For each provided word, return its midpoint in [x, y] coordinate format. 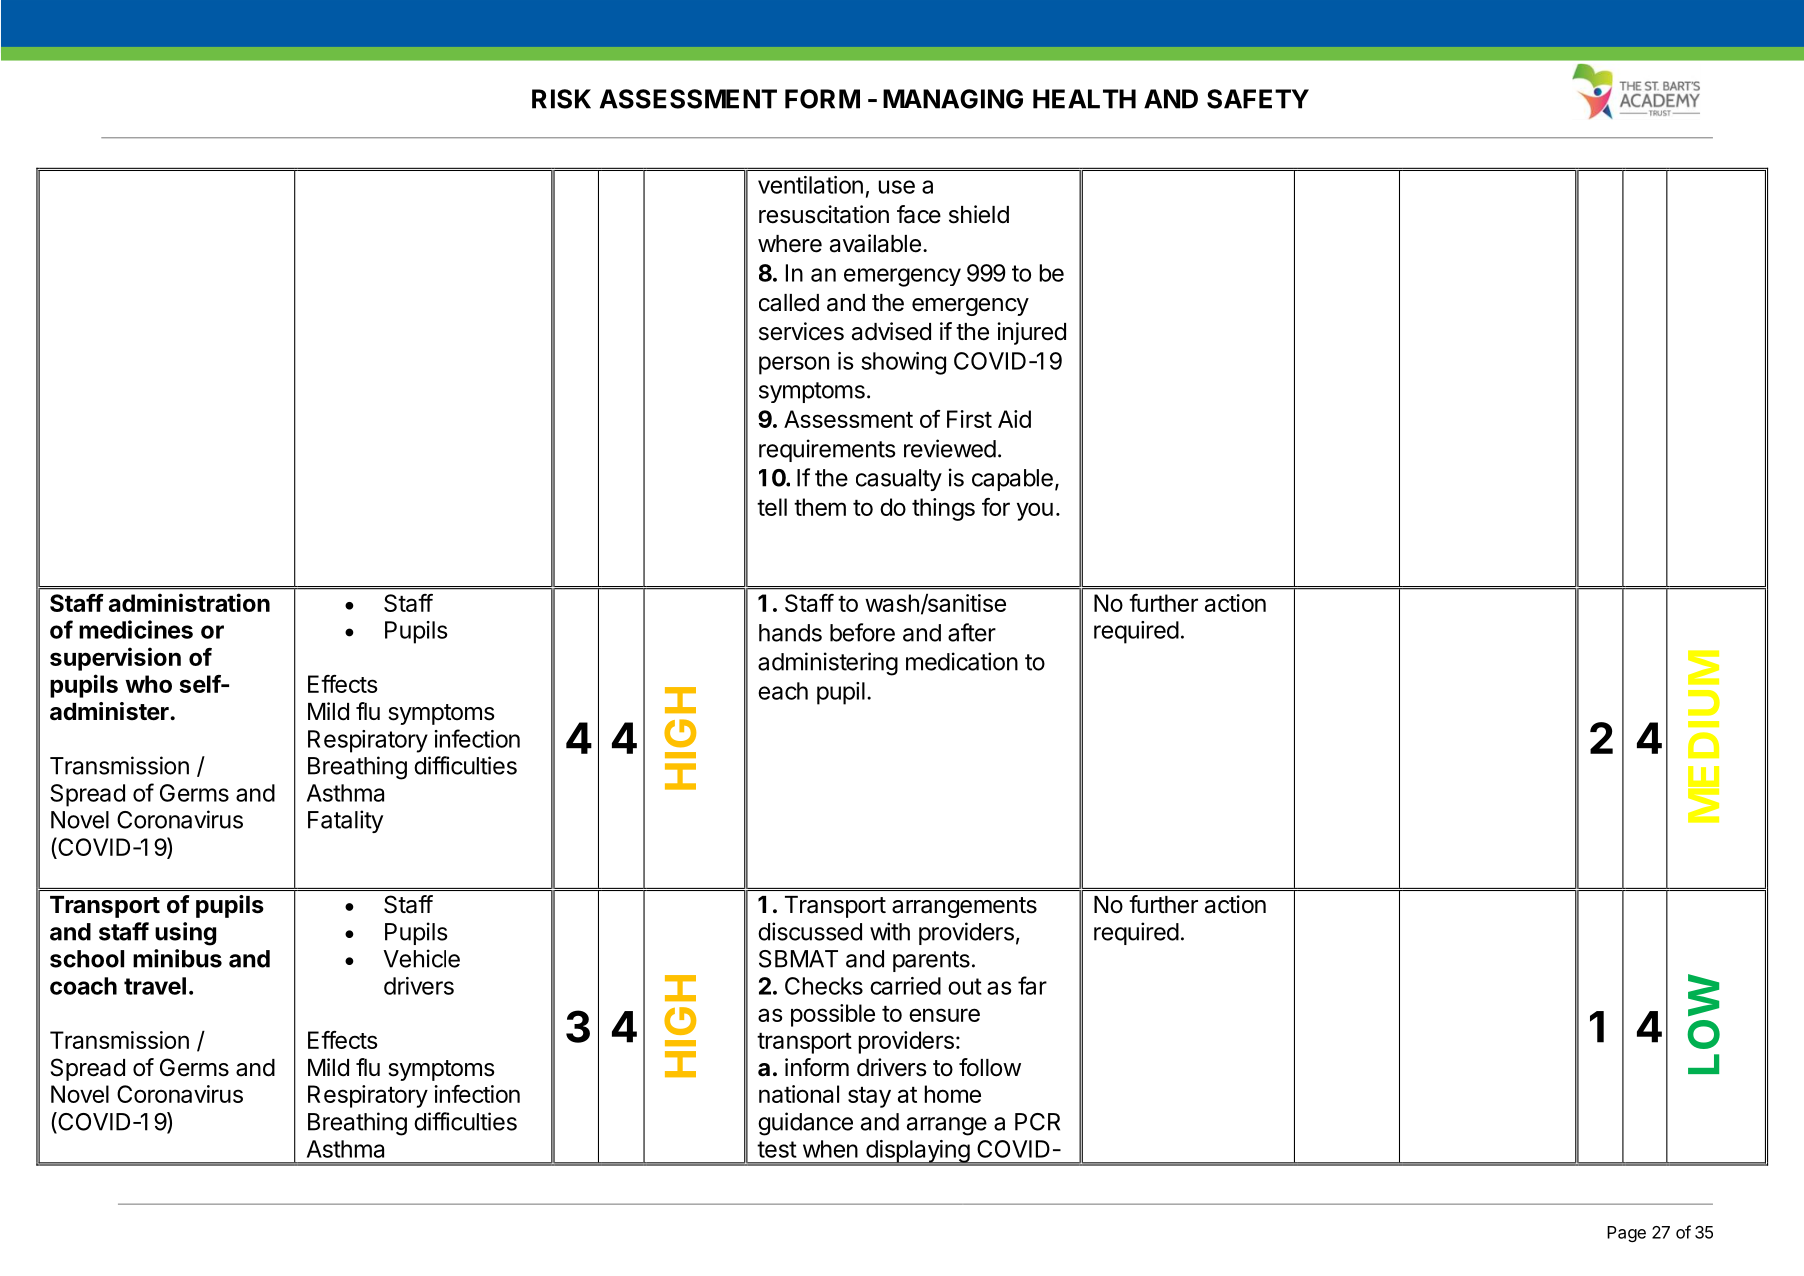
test [777, 1149]
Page [1626, 1234]
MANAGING [953, 99]
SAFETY [1258, 99]
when [830, 1149]
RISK [561, 99]
